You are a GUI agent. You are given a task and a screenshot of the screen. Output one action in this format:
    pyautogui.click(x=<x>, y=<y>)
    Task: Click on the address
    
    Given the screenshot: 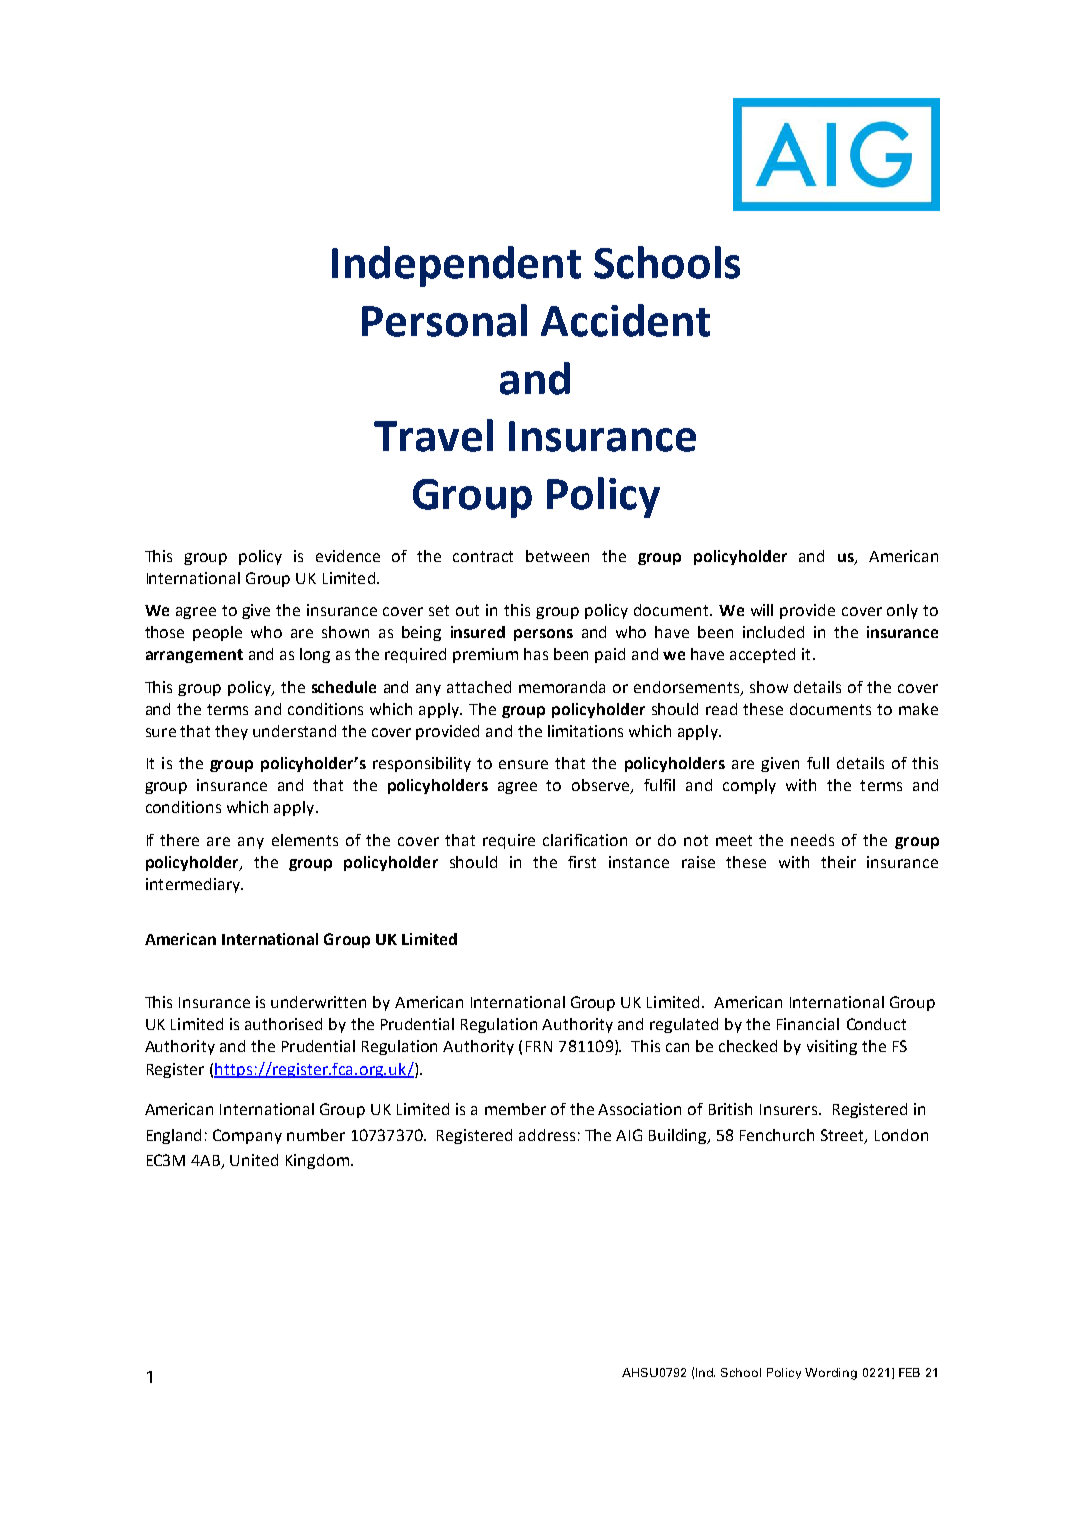 What is the action you would take?
    pyautogui.click(x=547, y=1135)
